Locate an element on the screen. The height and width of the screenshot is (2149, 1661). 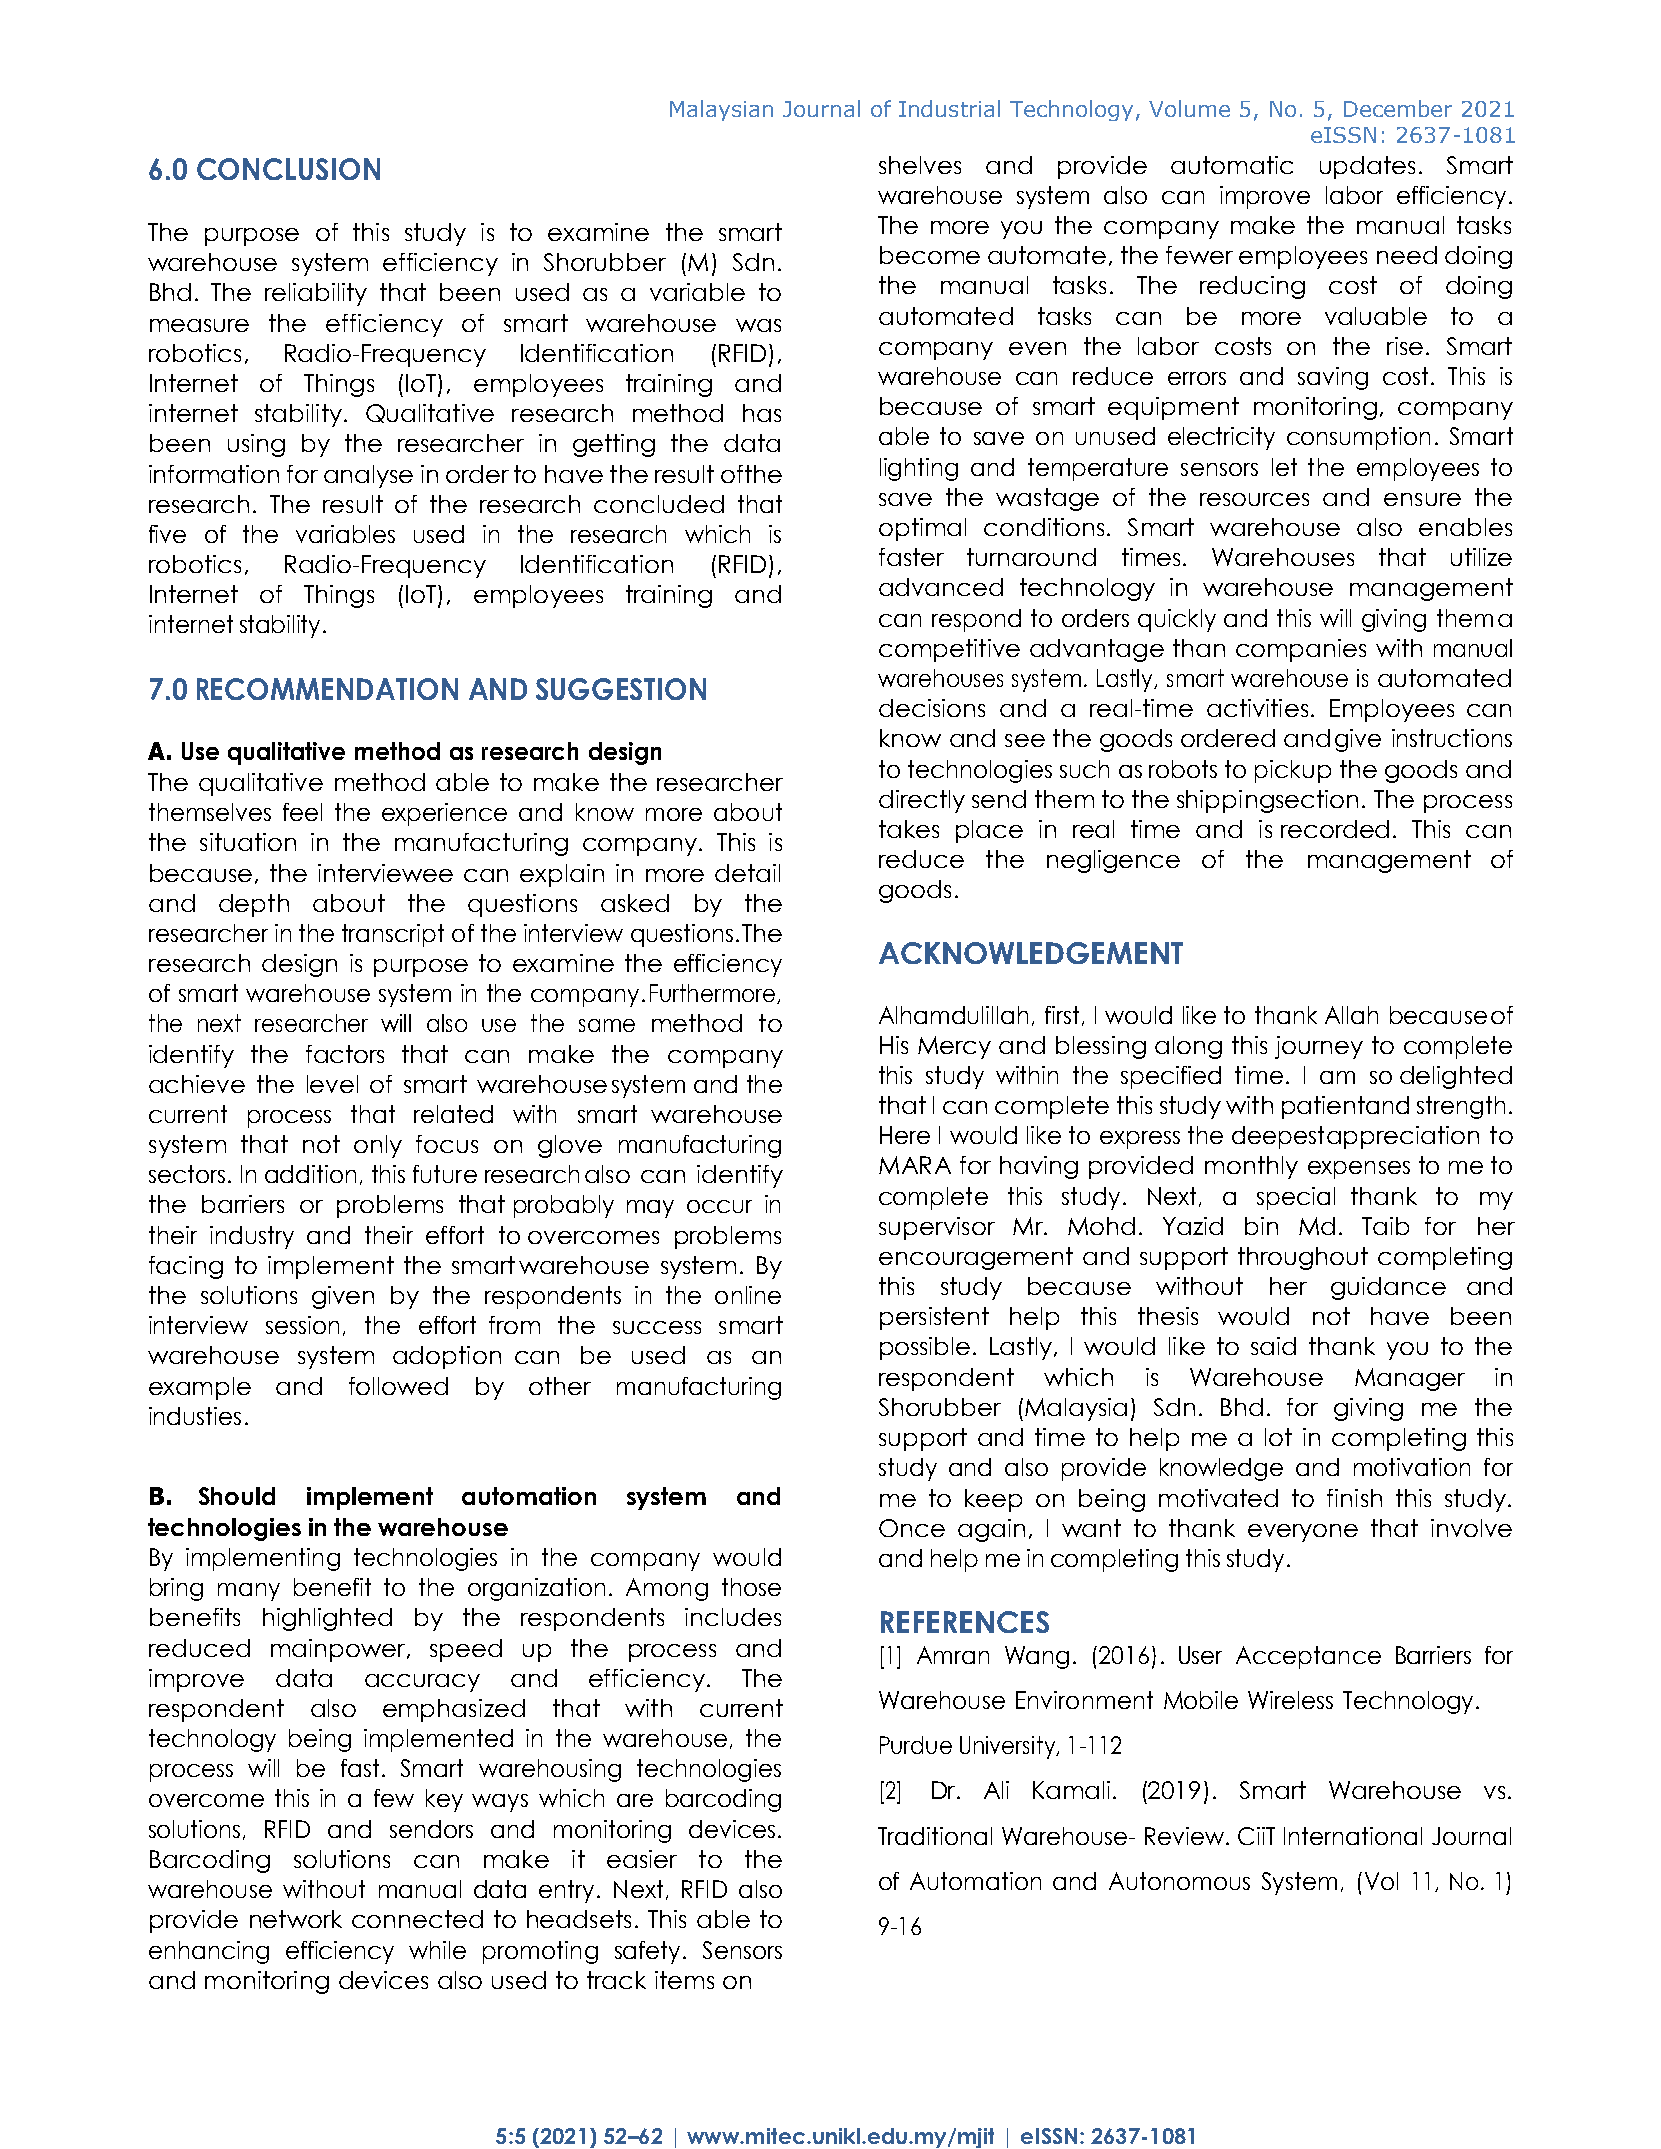
network is located at coordinates (296, 1919).
